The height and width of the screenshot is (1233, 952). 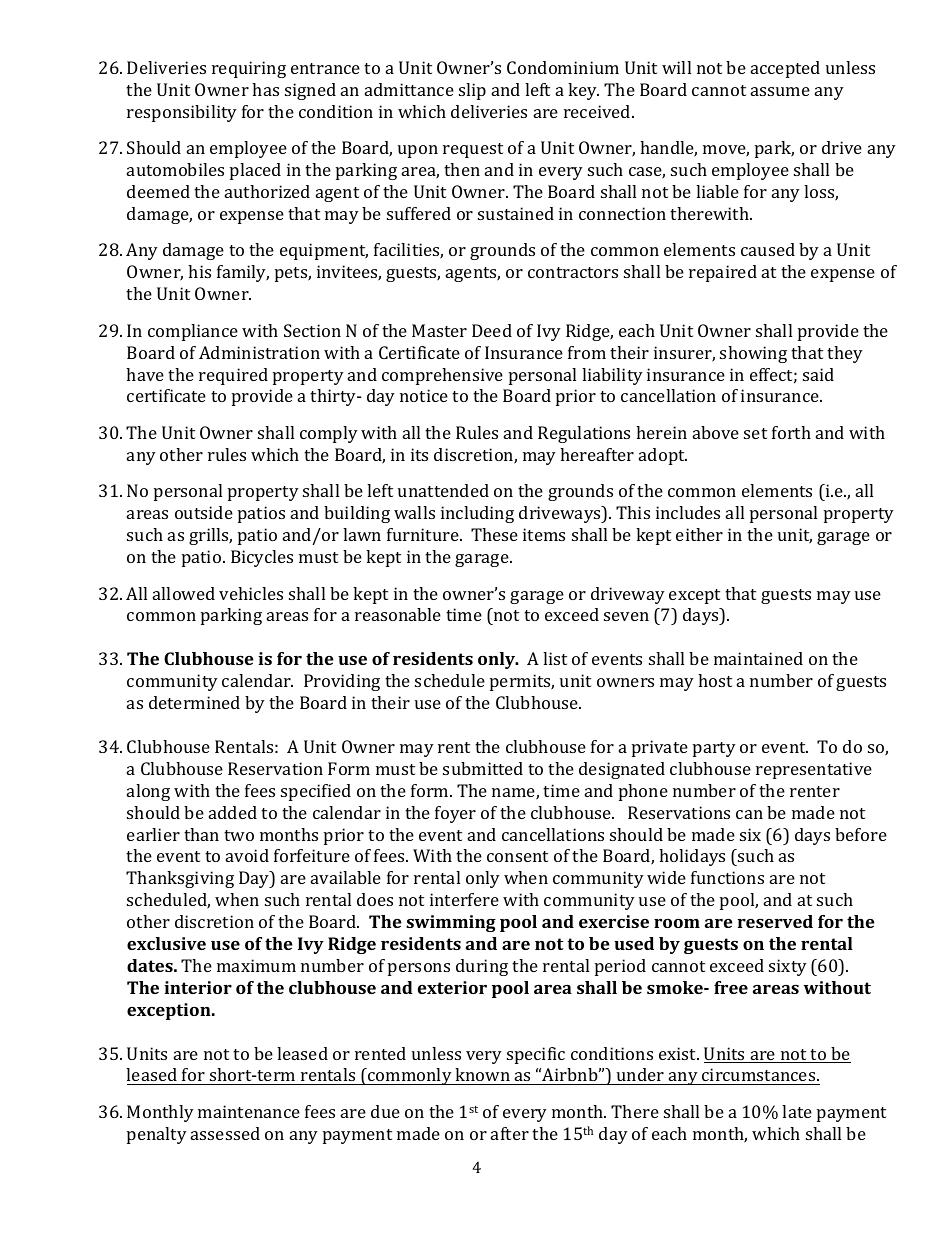 I want to click on These, so click(x=494, y=534).
